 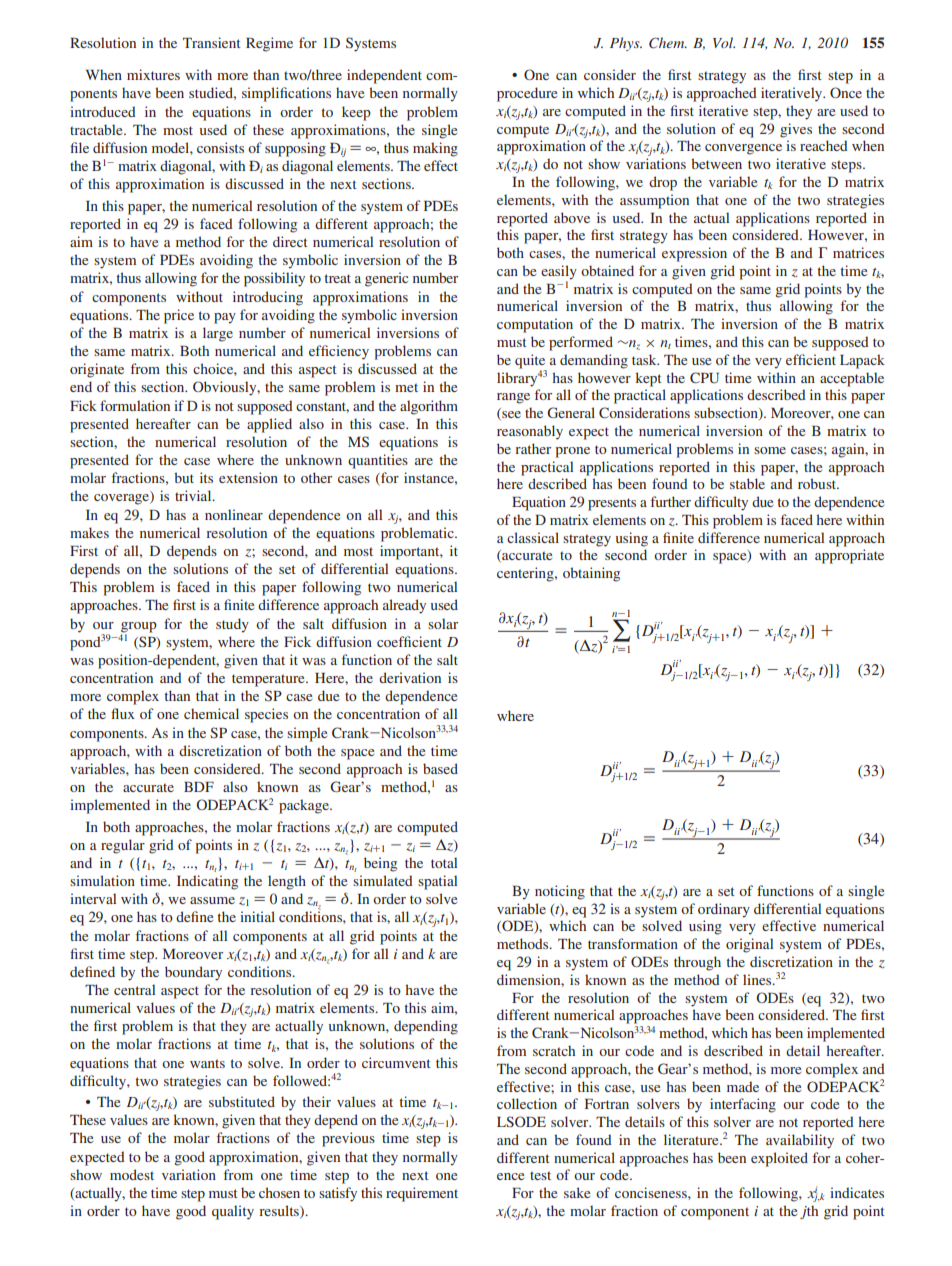 I want to click on price, so click(x=179, y=316).
